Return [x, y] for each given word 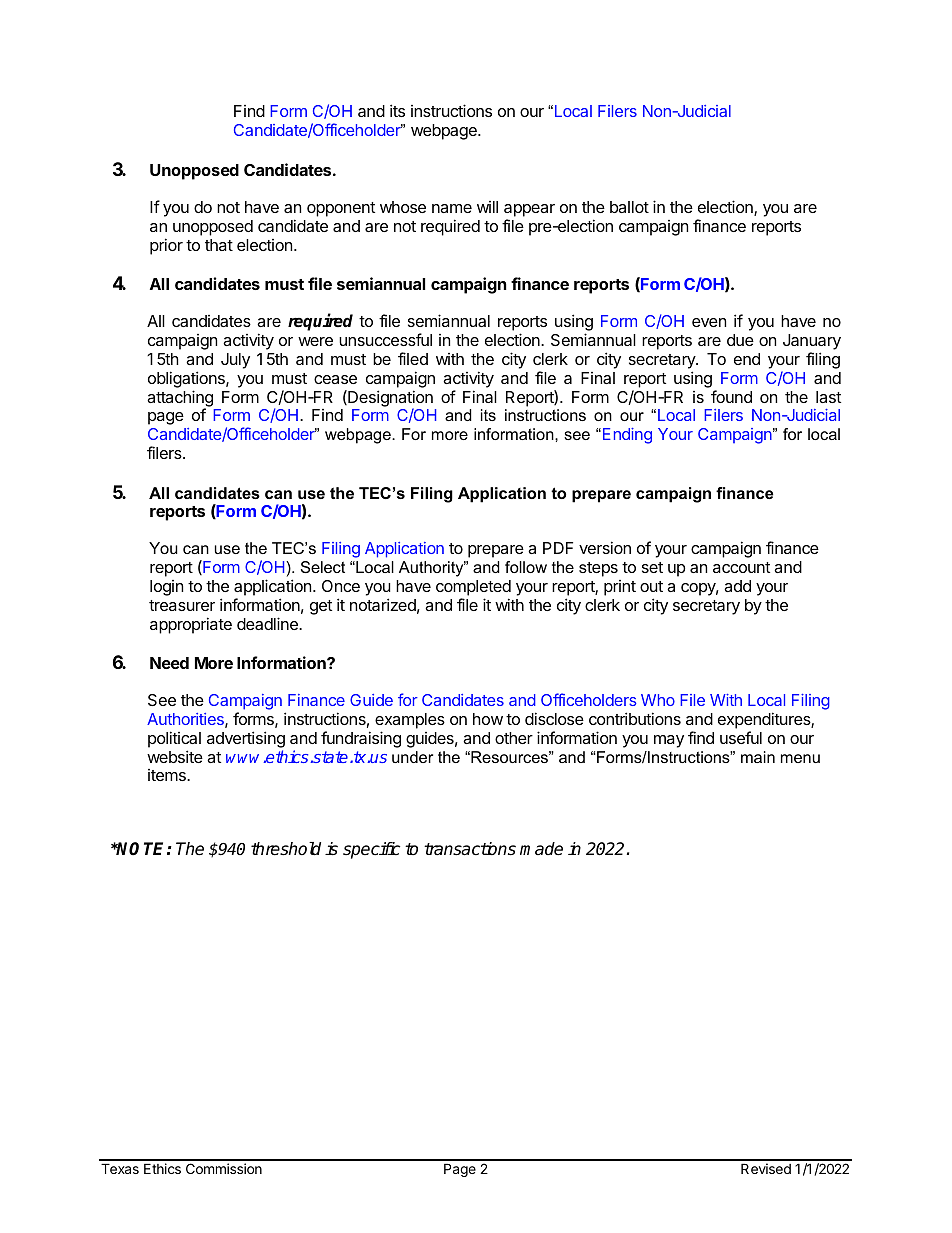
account [741, 567]
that [219, 245]
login [166, 588]
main [758, 757]
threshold [286, 849]
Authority [432, 569]
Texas [120, 1168]
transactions [470, 849]
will [487, 207]
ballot [629, 207]
